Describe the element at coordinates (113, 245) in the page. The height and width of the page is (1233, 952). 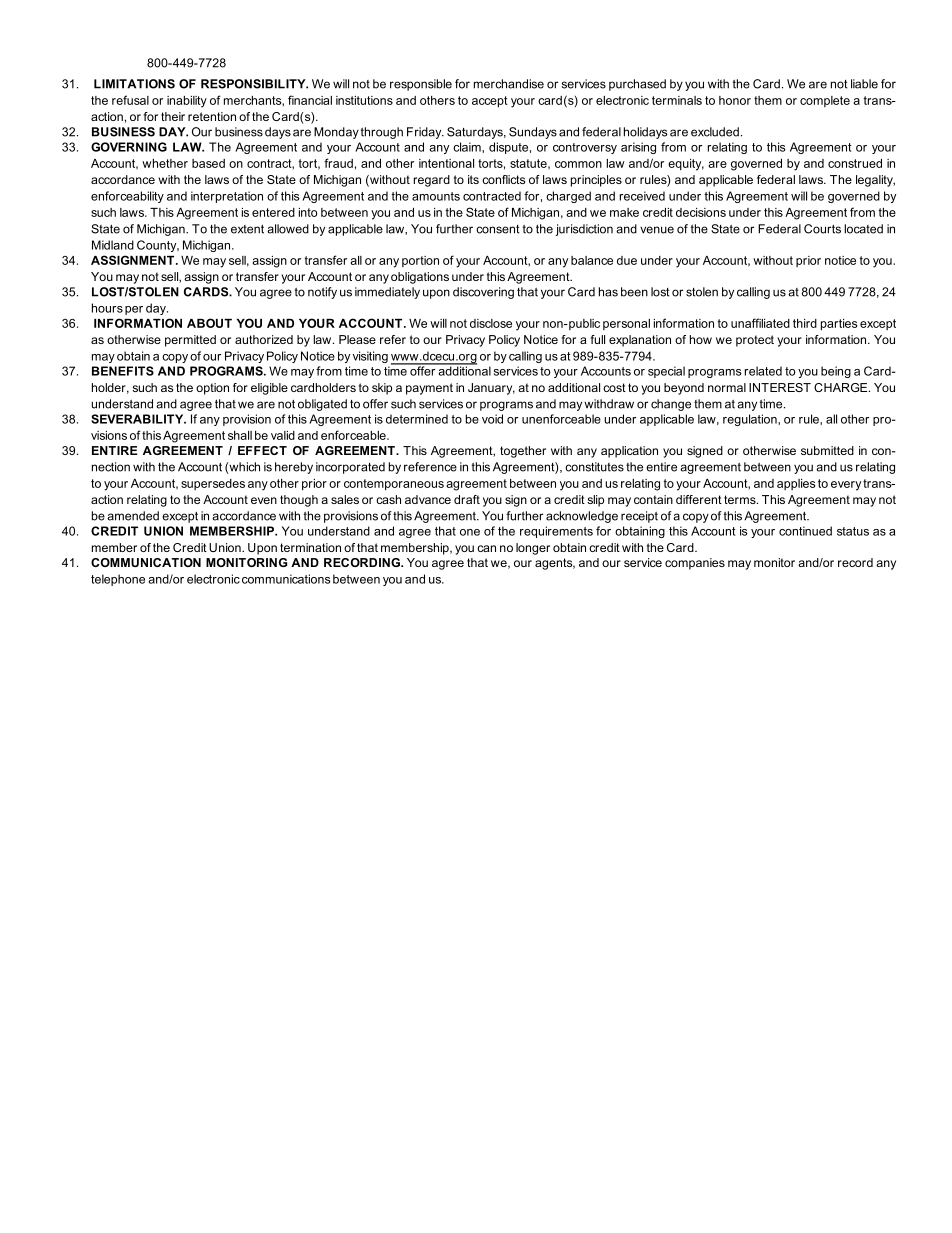
I see `Midland` at that location.
